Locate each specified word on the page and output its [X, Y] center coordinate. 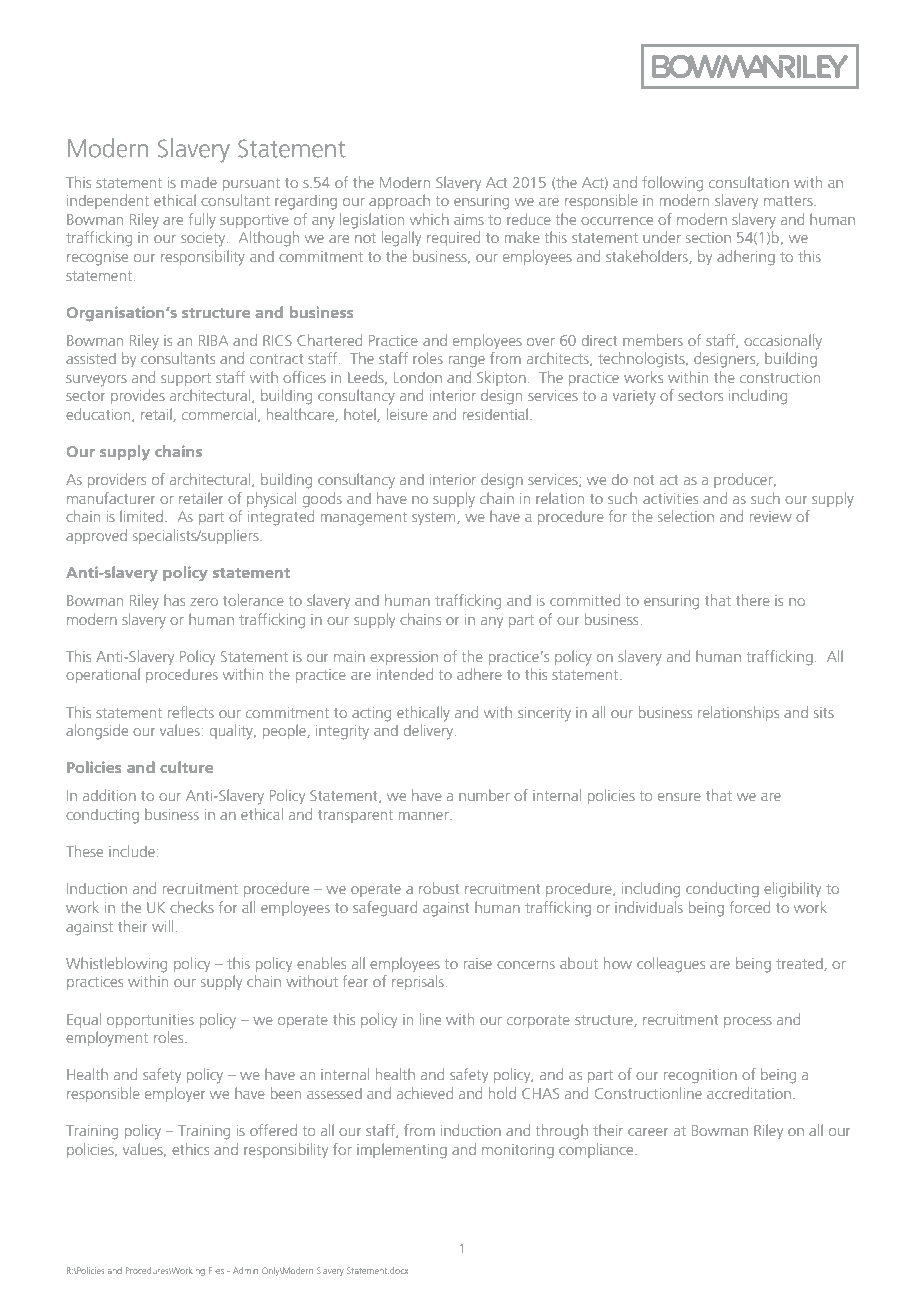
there [753, 600]
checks [192, 907]
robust [439, 888]
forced [750, 907]
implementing [402, 1151]
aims [469, 219]
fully [202, 221]
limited [143, 516]
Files [216, 1270]
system [435, 518]
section [708, 237]
